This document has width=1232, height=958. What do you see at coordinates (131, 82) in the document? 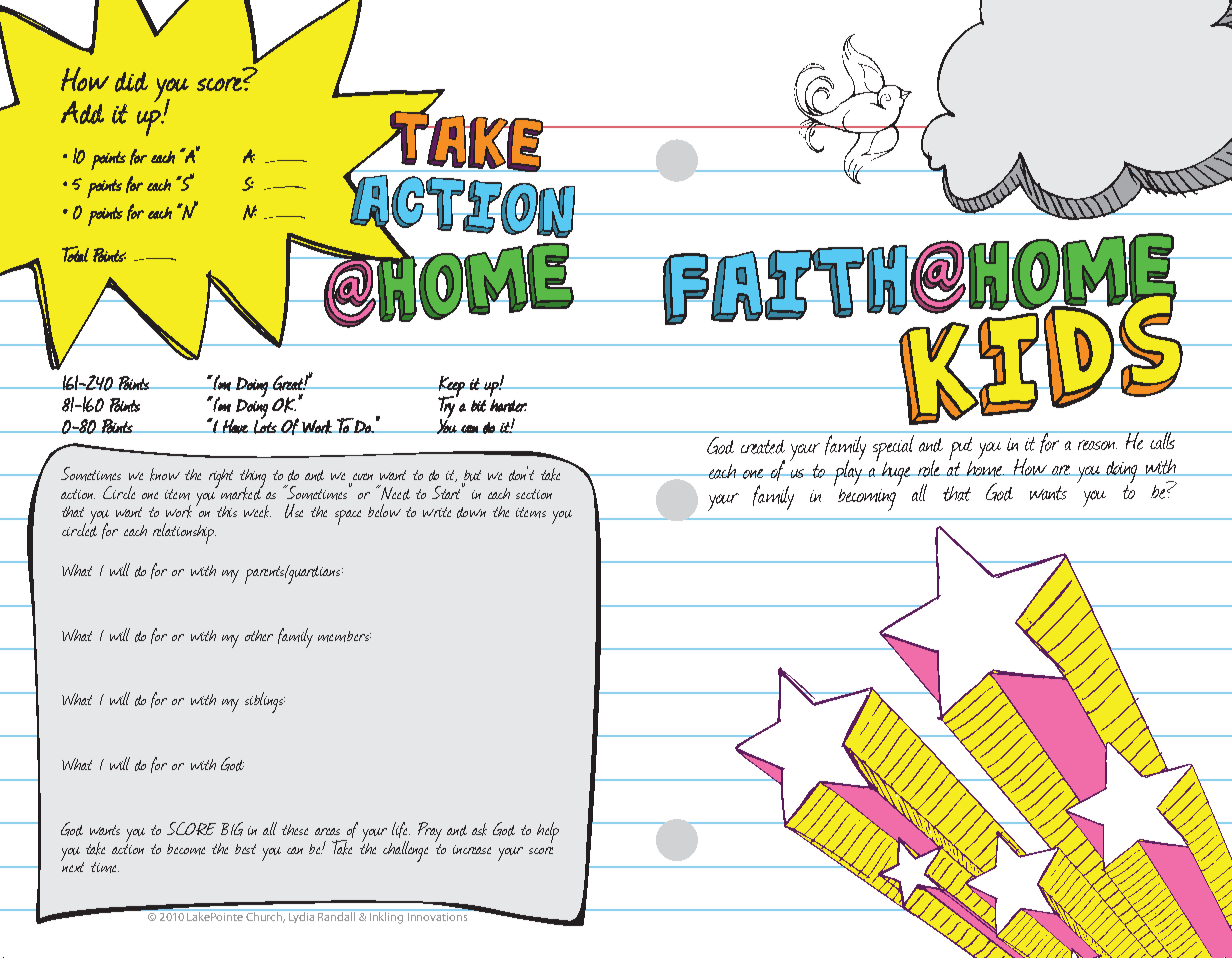
I see `did` at bounding box center [131, 82].
